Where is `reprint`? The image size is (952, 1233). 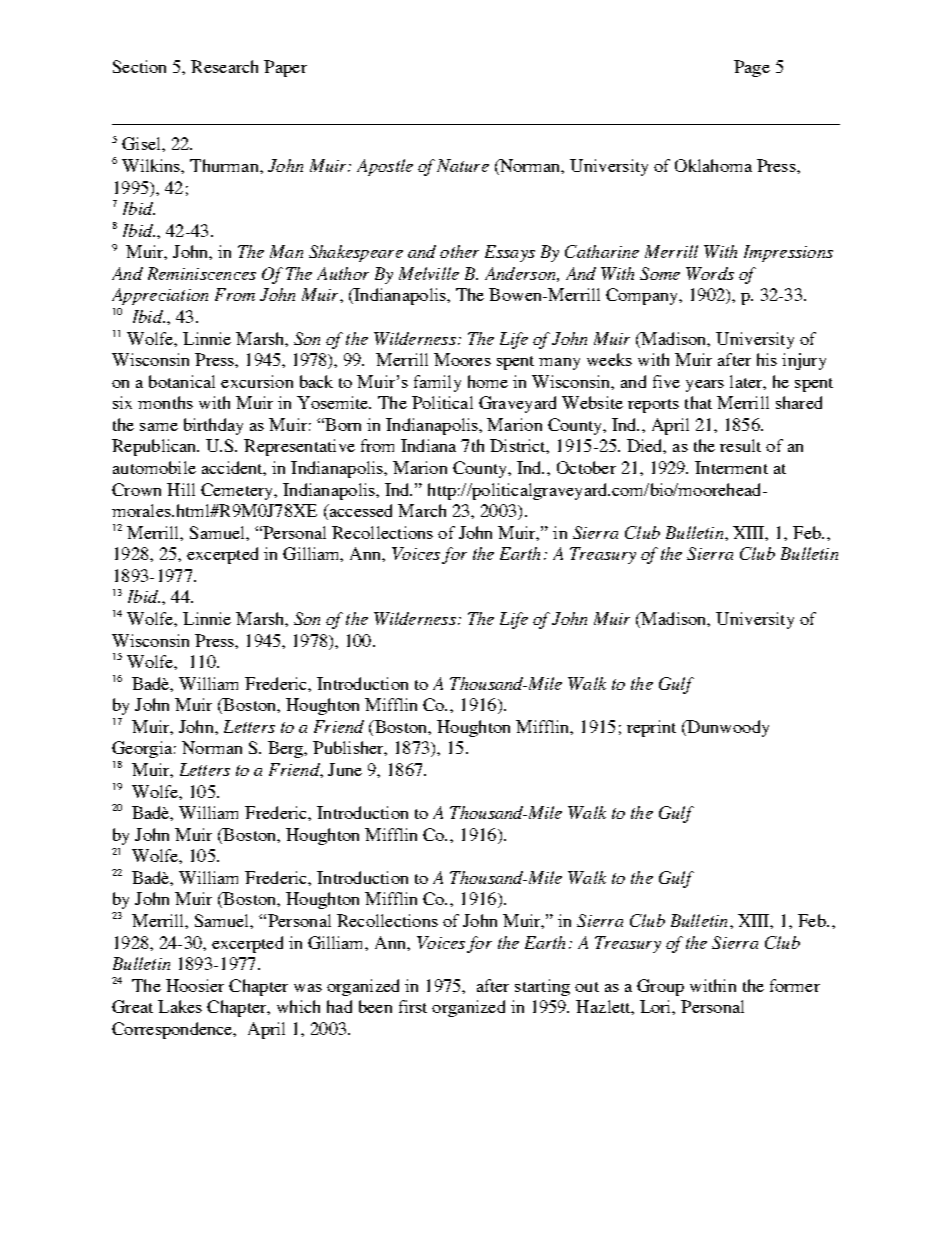
reprint is located at coordinates (651, 728).
